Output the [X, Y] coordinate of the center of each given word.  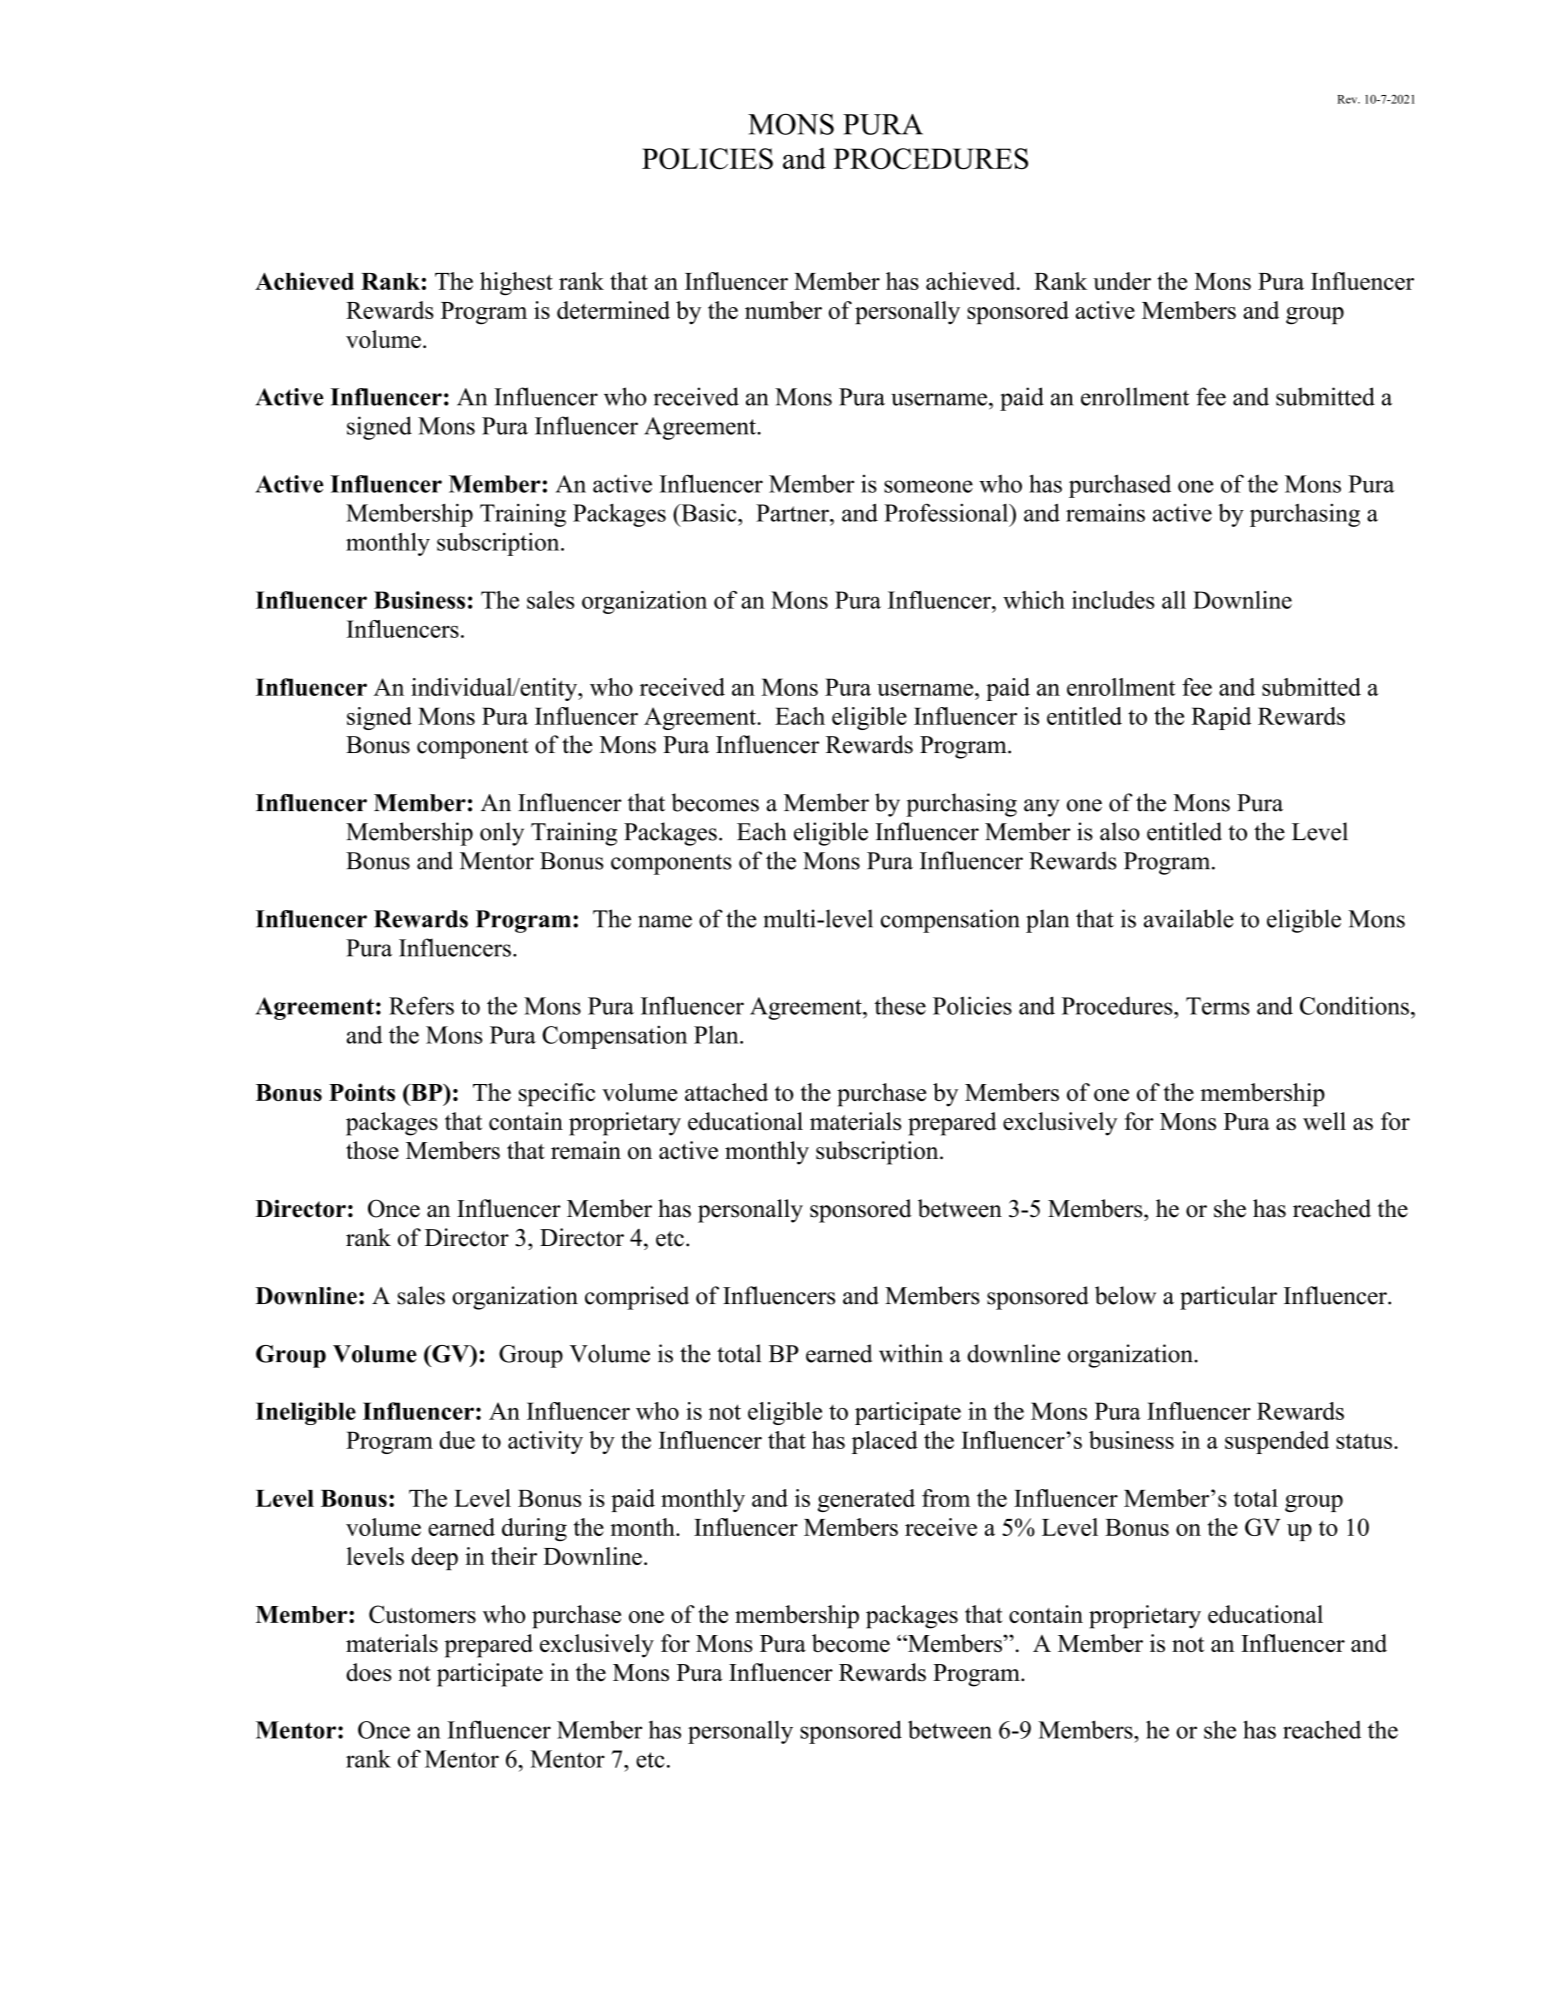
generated [866, 1500]
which [1034, 600]
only [502, 834]
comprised [637, 1298]
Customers [422, 1614]
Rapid [1221, 718]
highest [516, 284]
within [911, 1353]
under [1122, 281]
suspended [1277, 1442]
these [900, 1006]
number [783, 310]
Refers [421, 1005]
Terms [1218, 1006]
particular [1228, 1298]
